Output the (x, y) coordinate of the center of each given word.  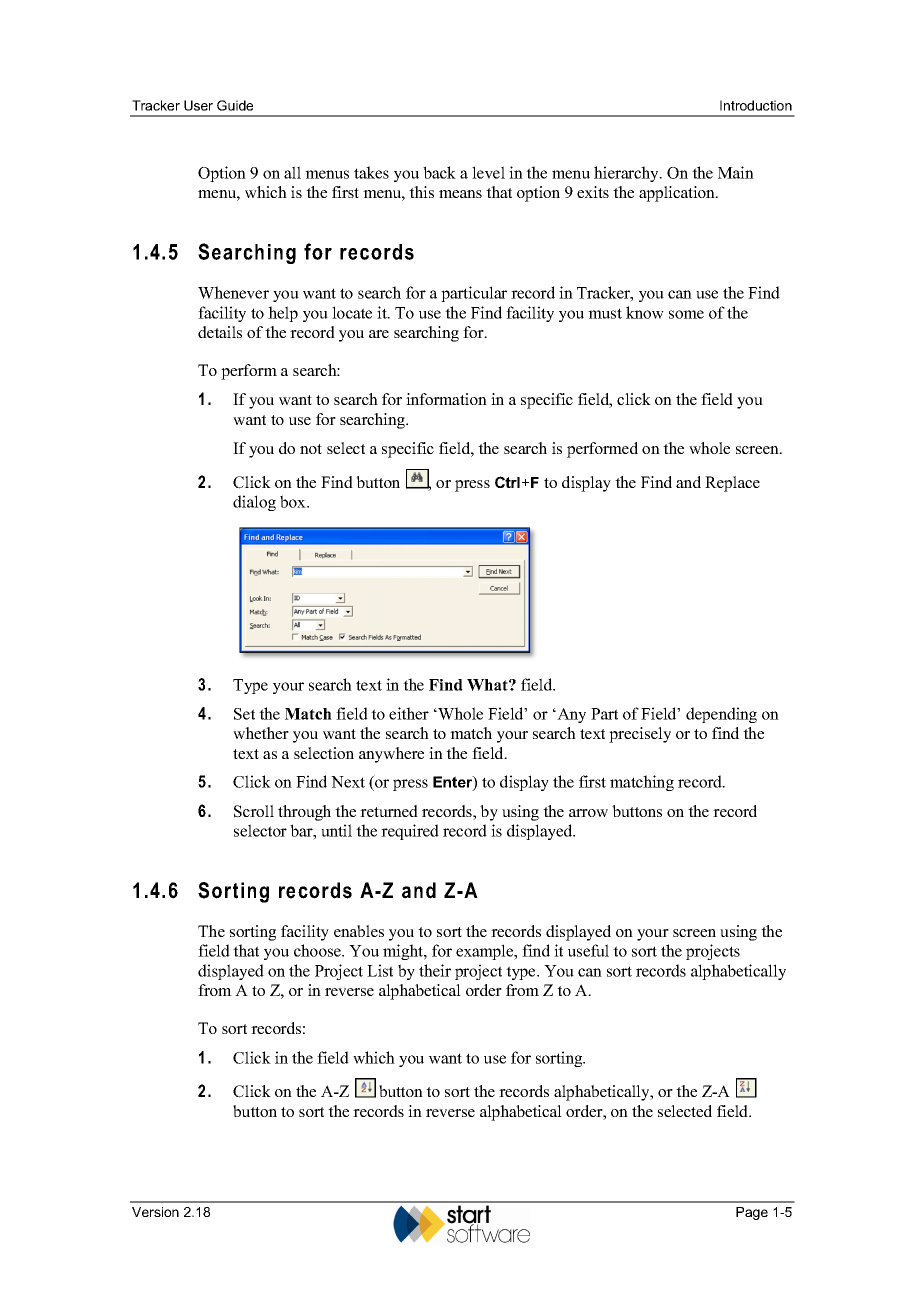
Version (155, 1212)
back (439, 172)
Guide (235, 105)
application (678, 194)
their (435, 970)
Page (752, 1213)
